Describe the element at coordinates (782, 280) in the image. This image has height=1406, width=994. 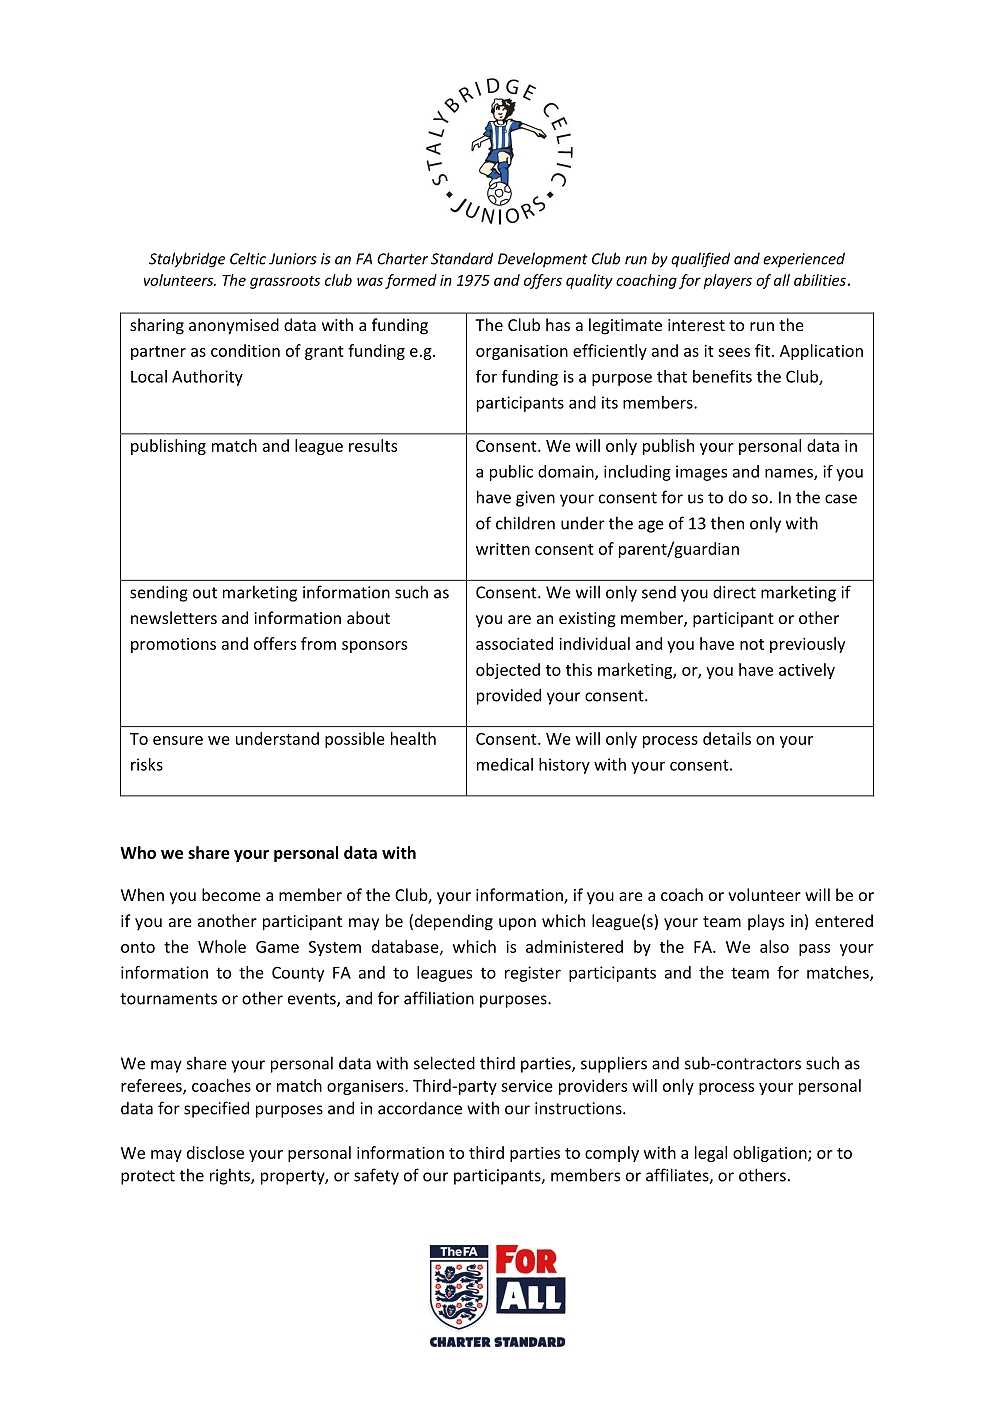
I see `all` at that location.
